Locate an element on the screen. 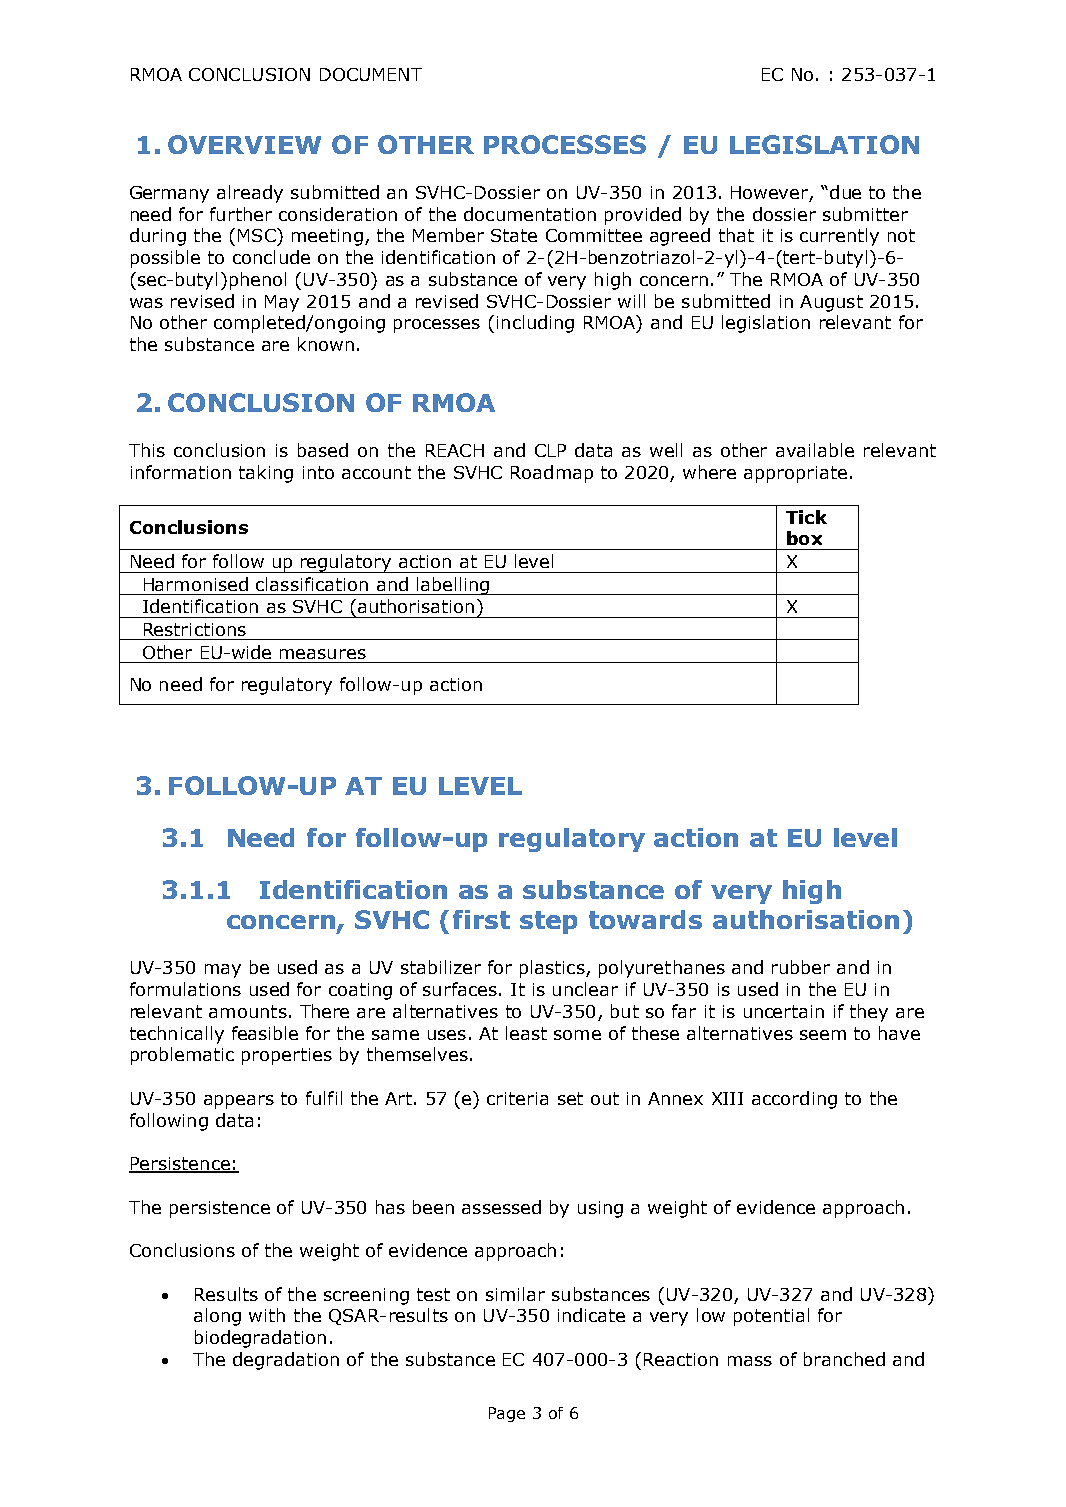  rubber is located at coordinates (801, 967).
